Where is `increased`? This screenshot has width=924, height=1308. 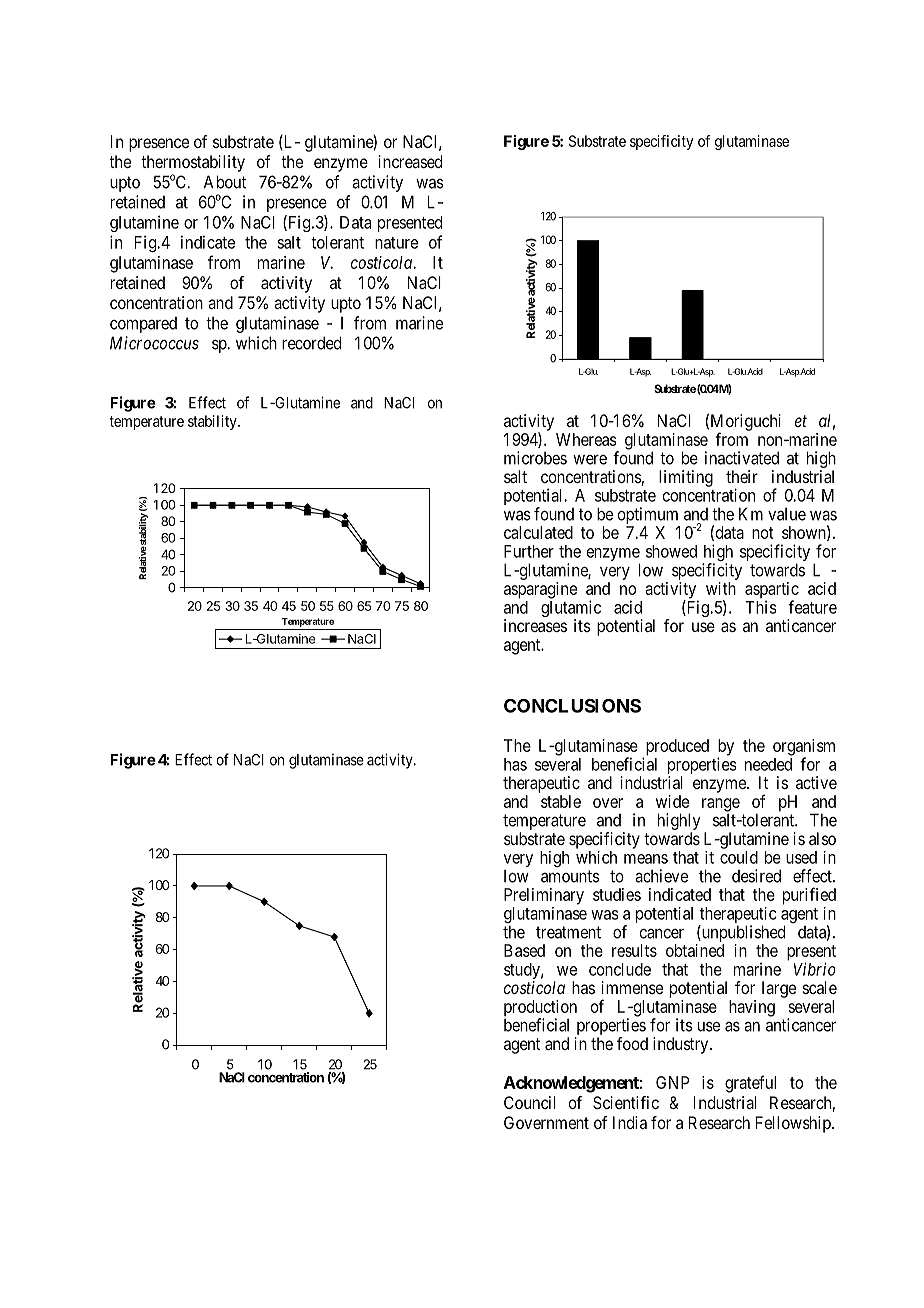
increased is located at coordinates (410, 161).
